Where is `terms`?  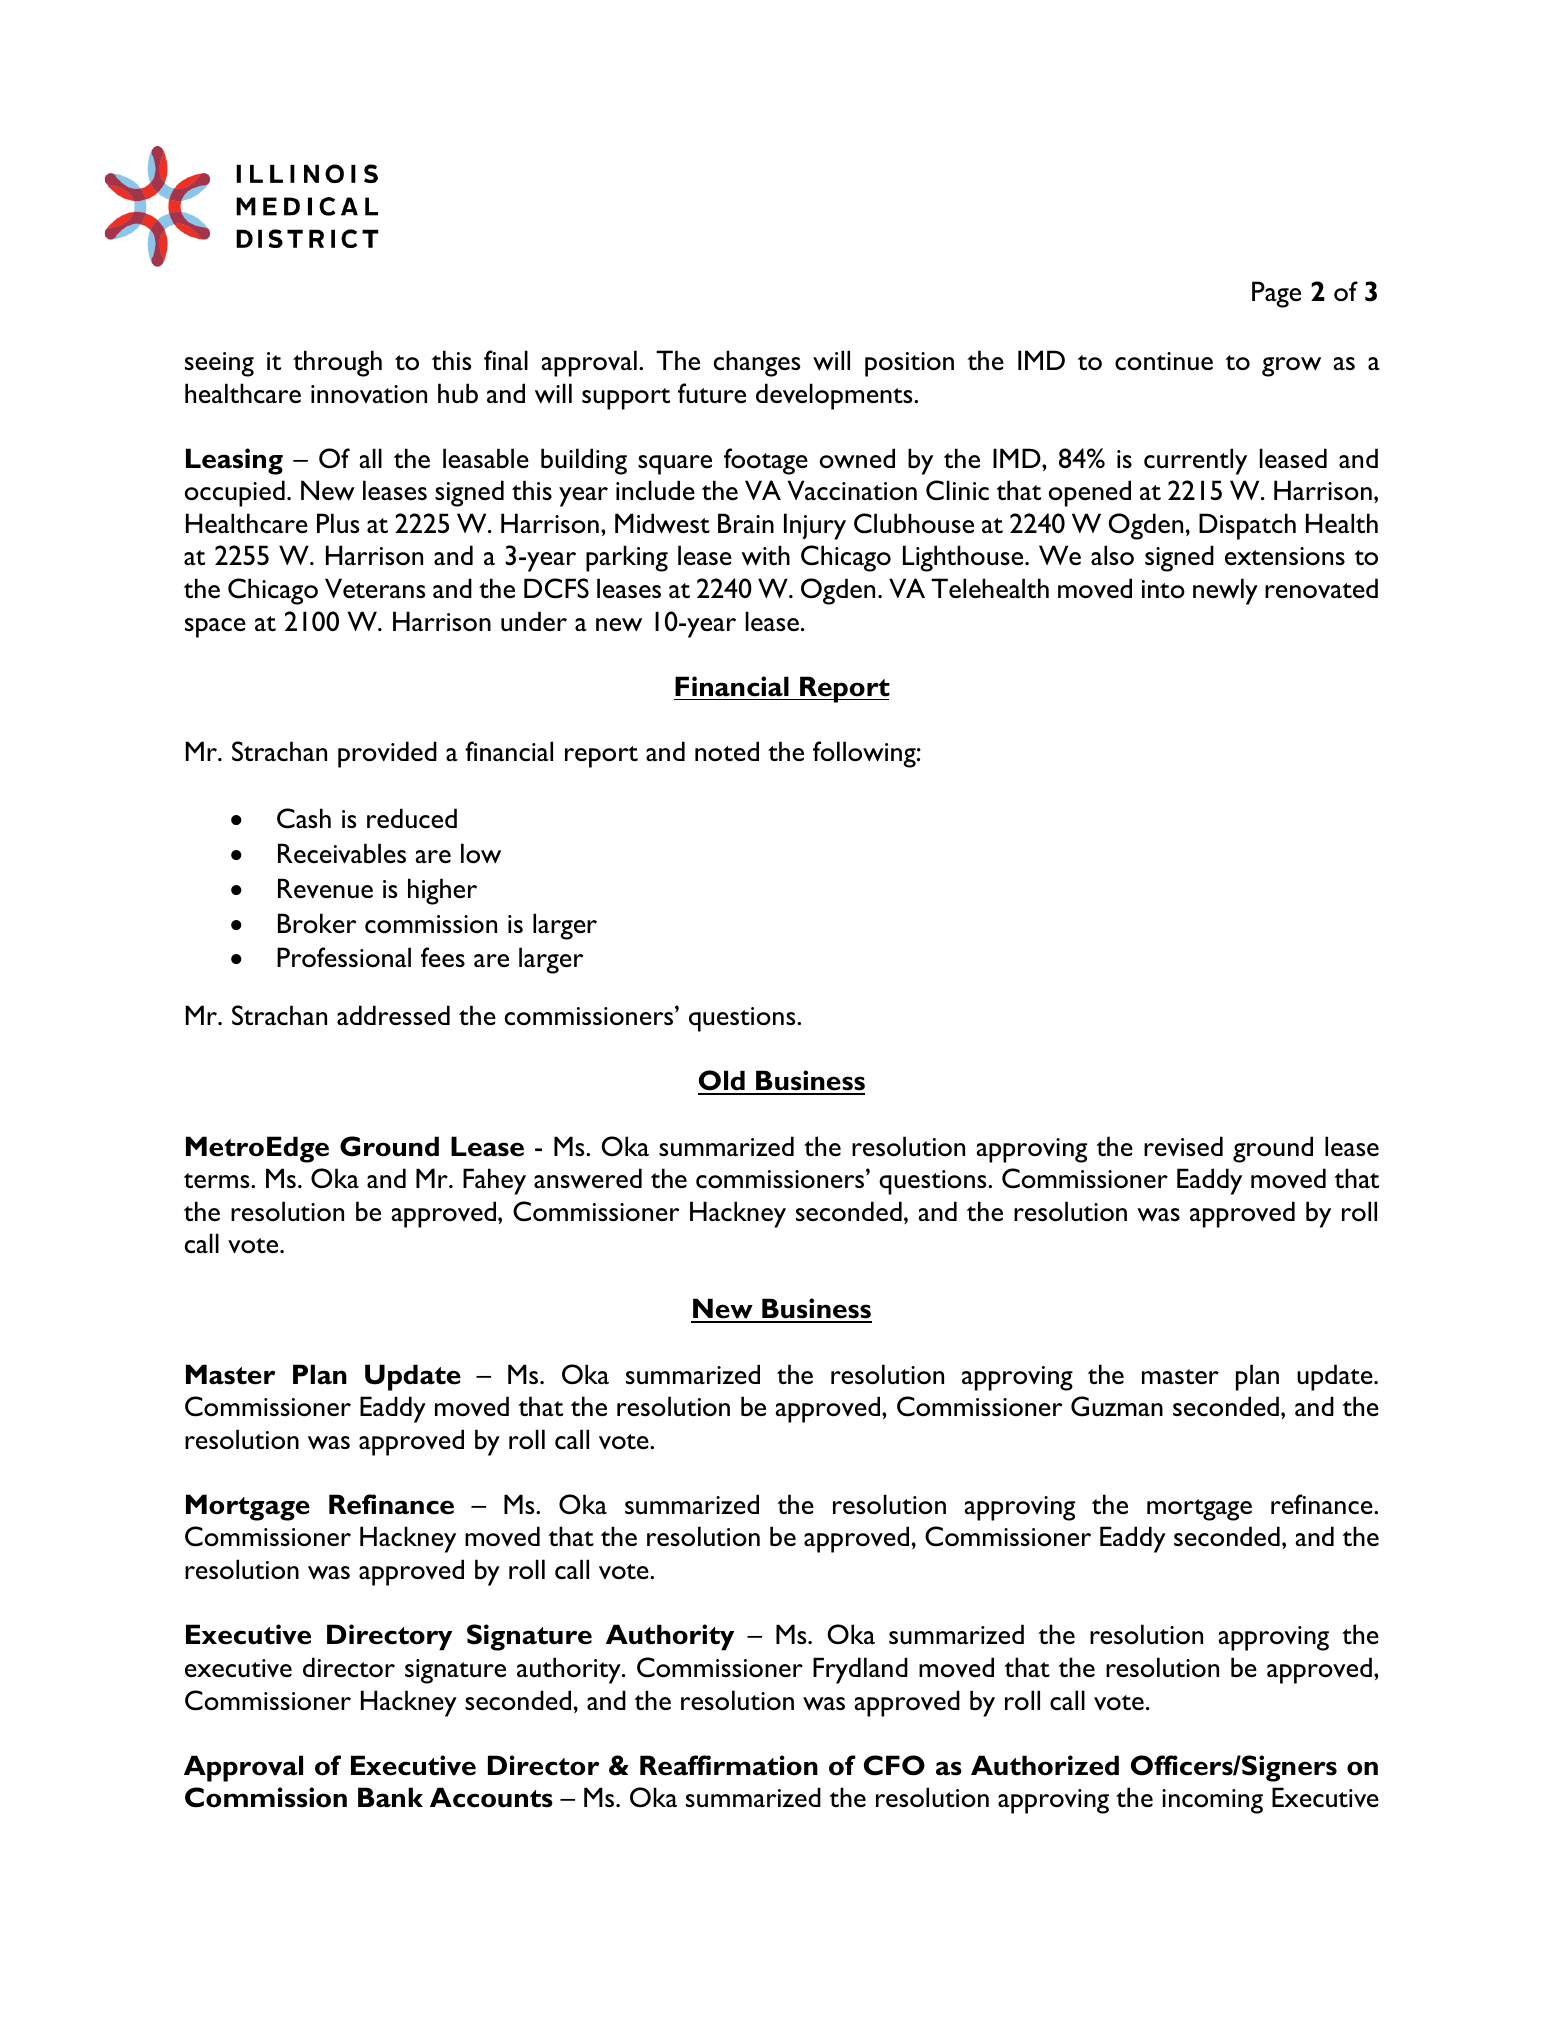 terms is located at coordinates (218, 1180).
